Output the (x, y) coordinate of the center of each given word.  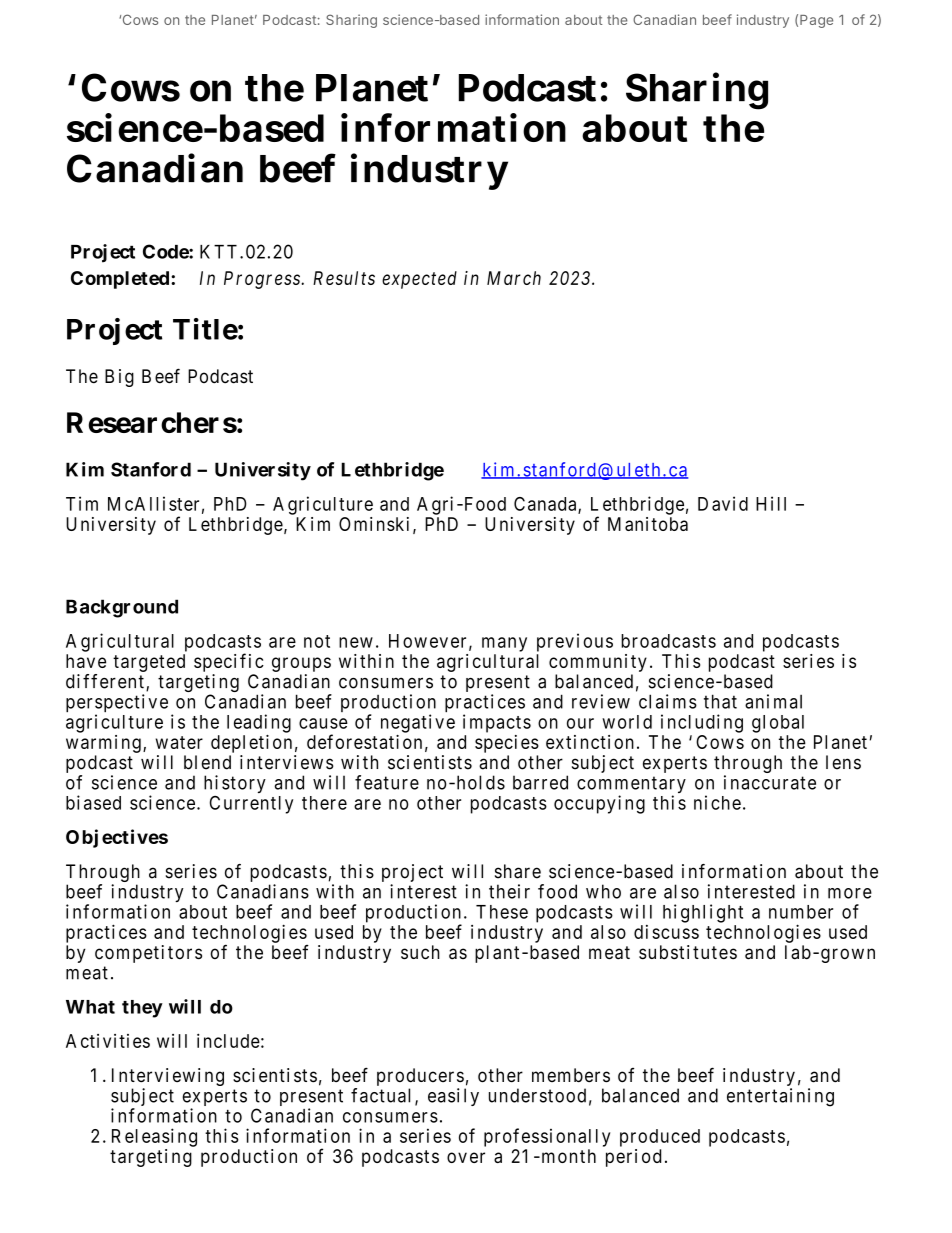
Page (816, 21)
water (179, 742)
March (514, 278)
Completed (120, 280)
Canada (546, 505)
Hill (771, 503)
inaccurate (770, 782)
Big (119, 378)
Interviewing (168, 1078)
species (507, 744)
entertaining (780, 1097)
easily (453, 1097)
